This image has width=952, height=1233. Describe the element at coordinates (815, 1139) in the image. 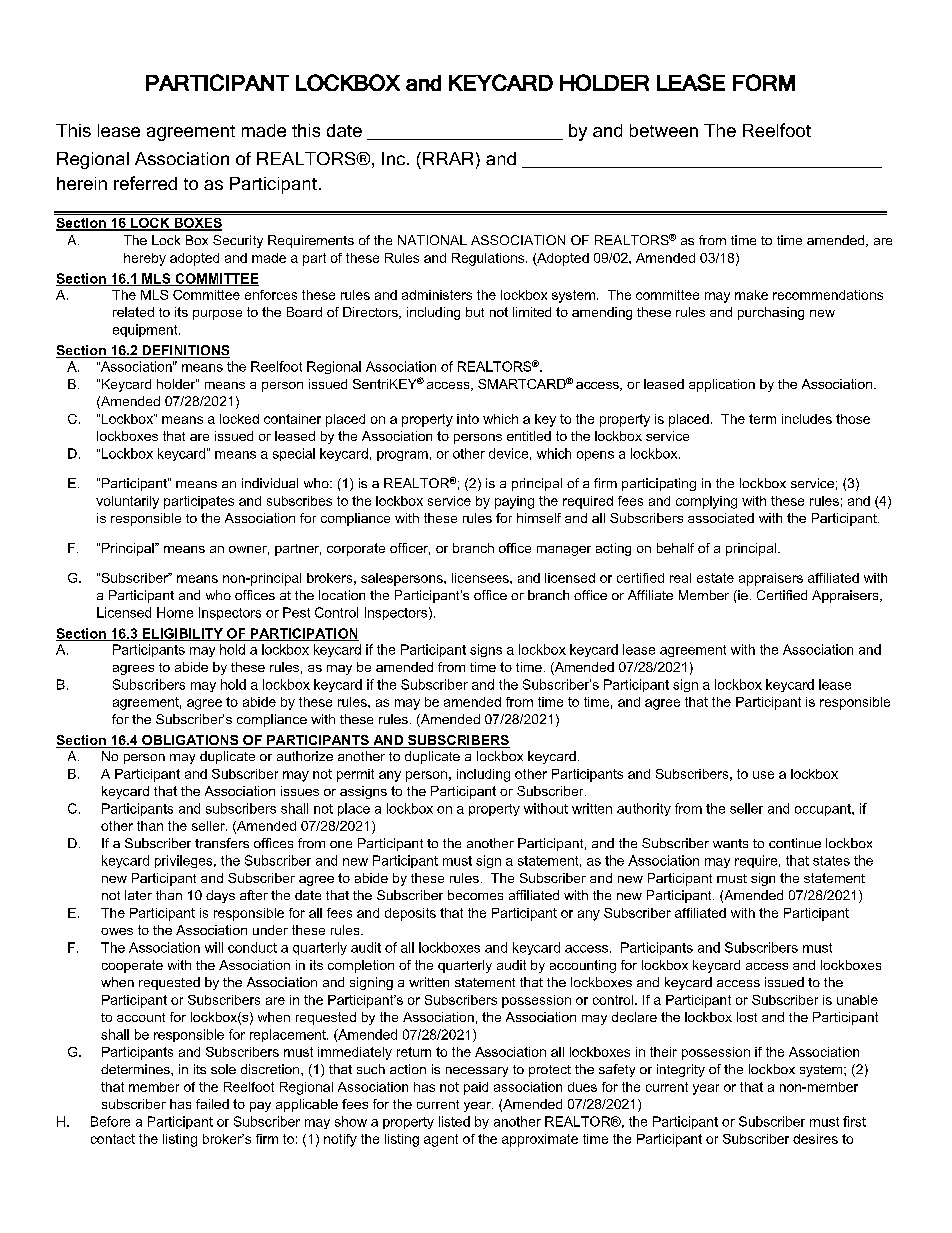

I see `desires` at that location.
